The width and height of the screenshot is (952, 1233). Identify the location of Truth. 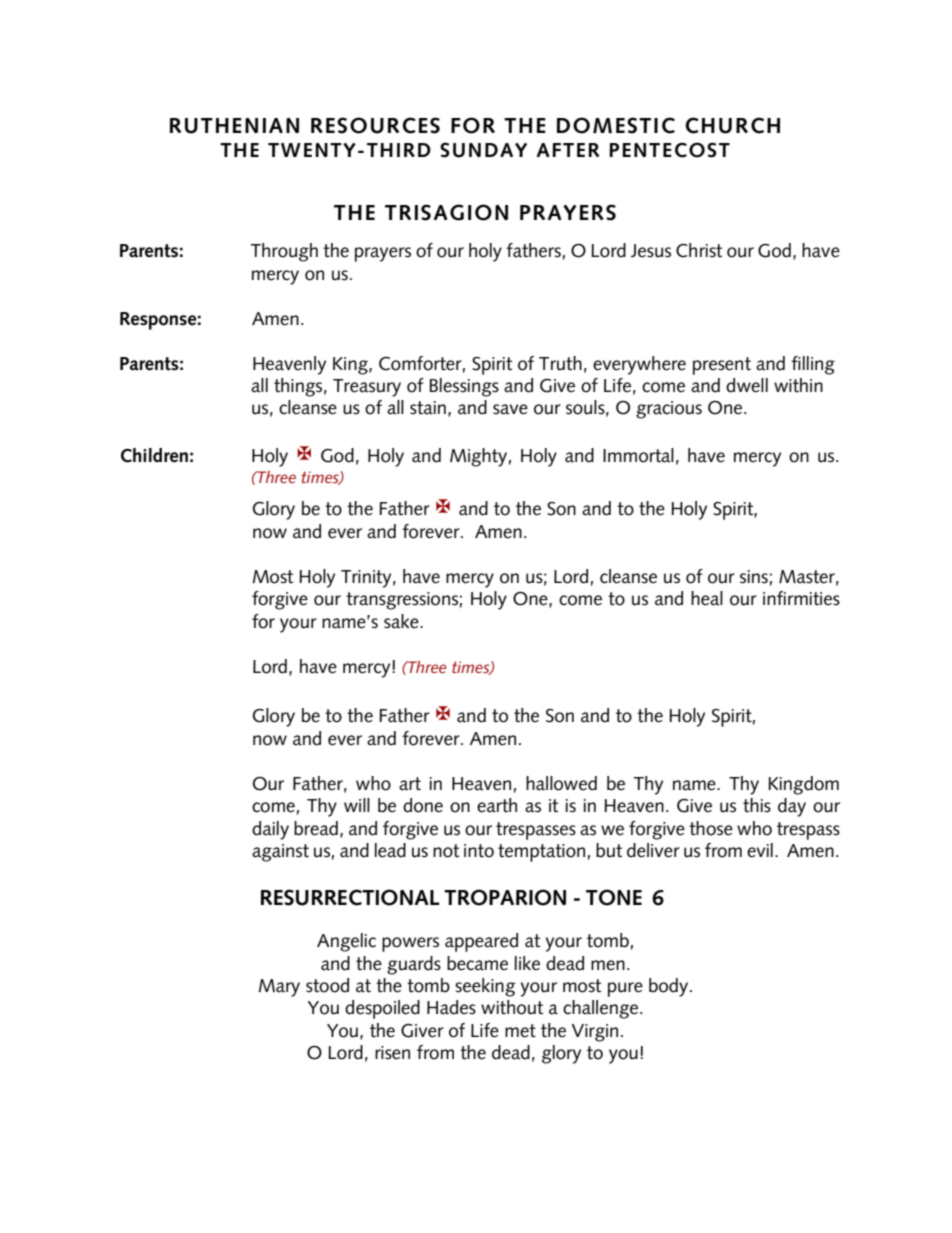
(560, 363).
